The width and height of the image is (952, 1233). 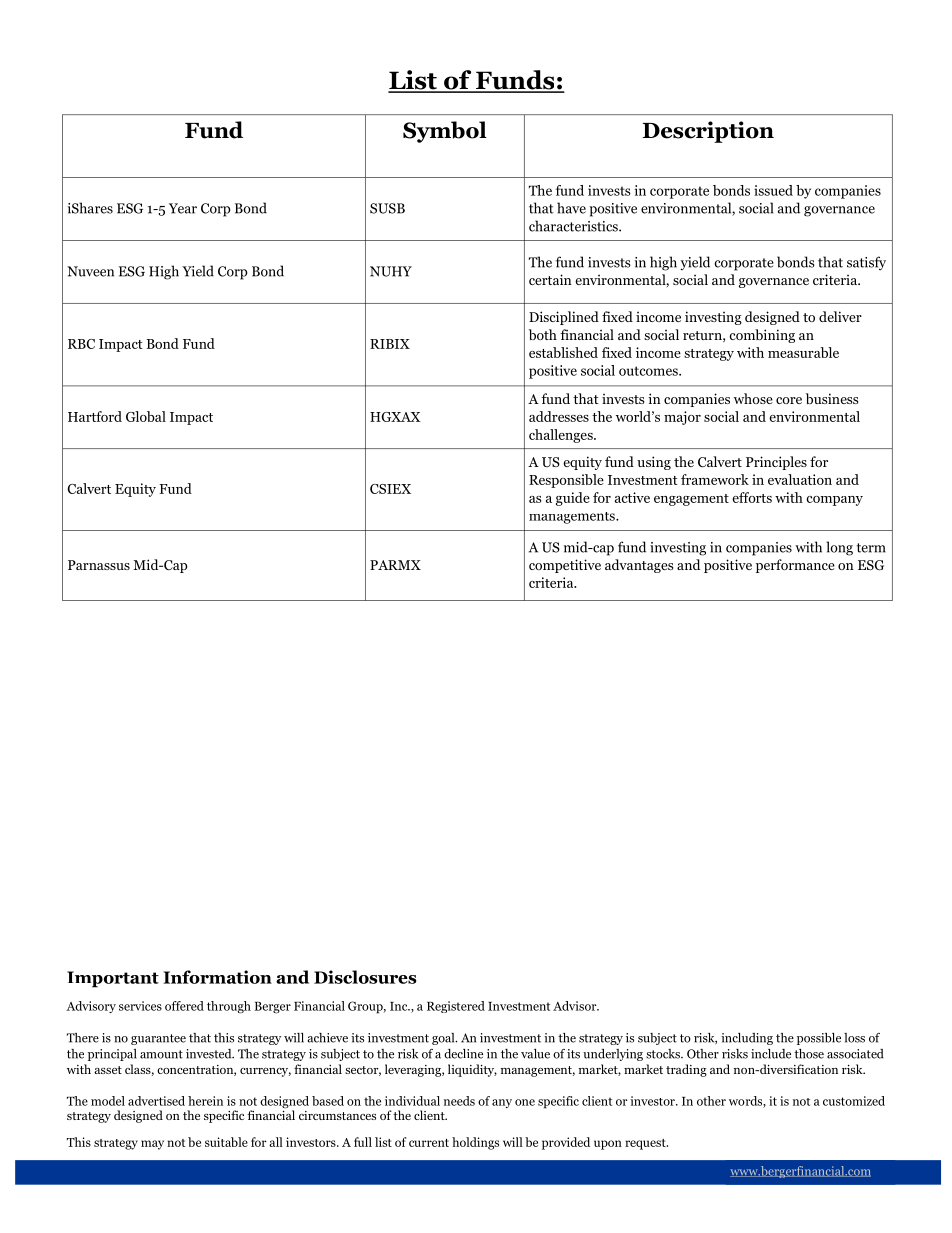 I want to click on advertised, so click(x=156, y=1101).
